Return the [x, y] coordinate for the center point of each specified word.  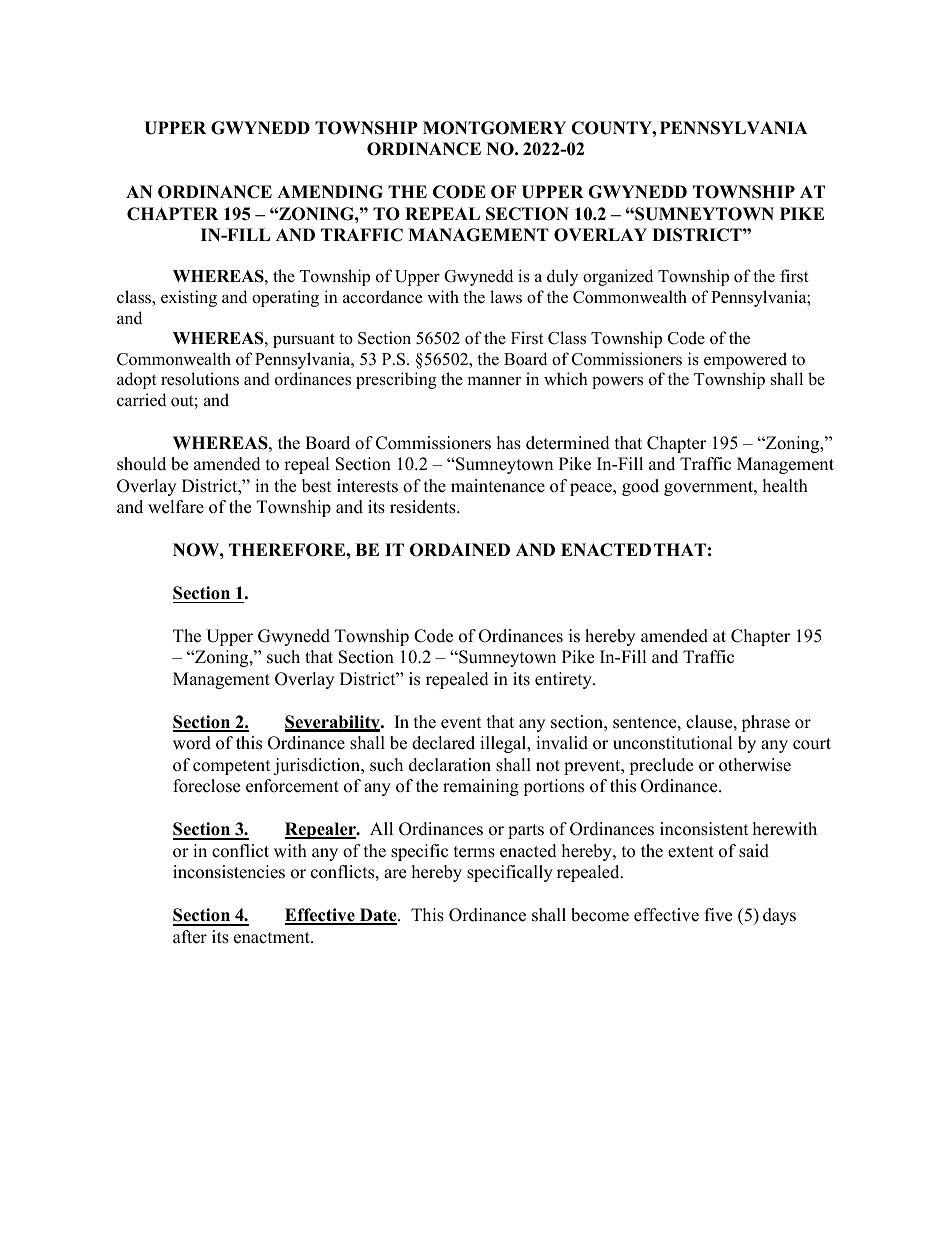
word [192, 743]
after [190, 937]
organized [618, 277]
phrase [765, 723]
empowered [745, 360]
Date [378, 916]
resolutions [200, 379]
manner [494, 380]
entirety [564, 680]
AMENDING [330, 192]
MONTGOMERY [494, 128]
